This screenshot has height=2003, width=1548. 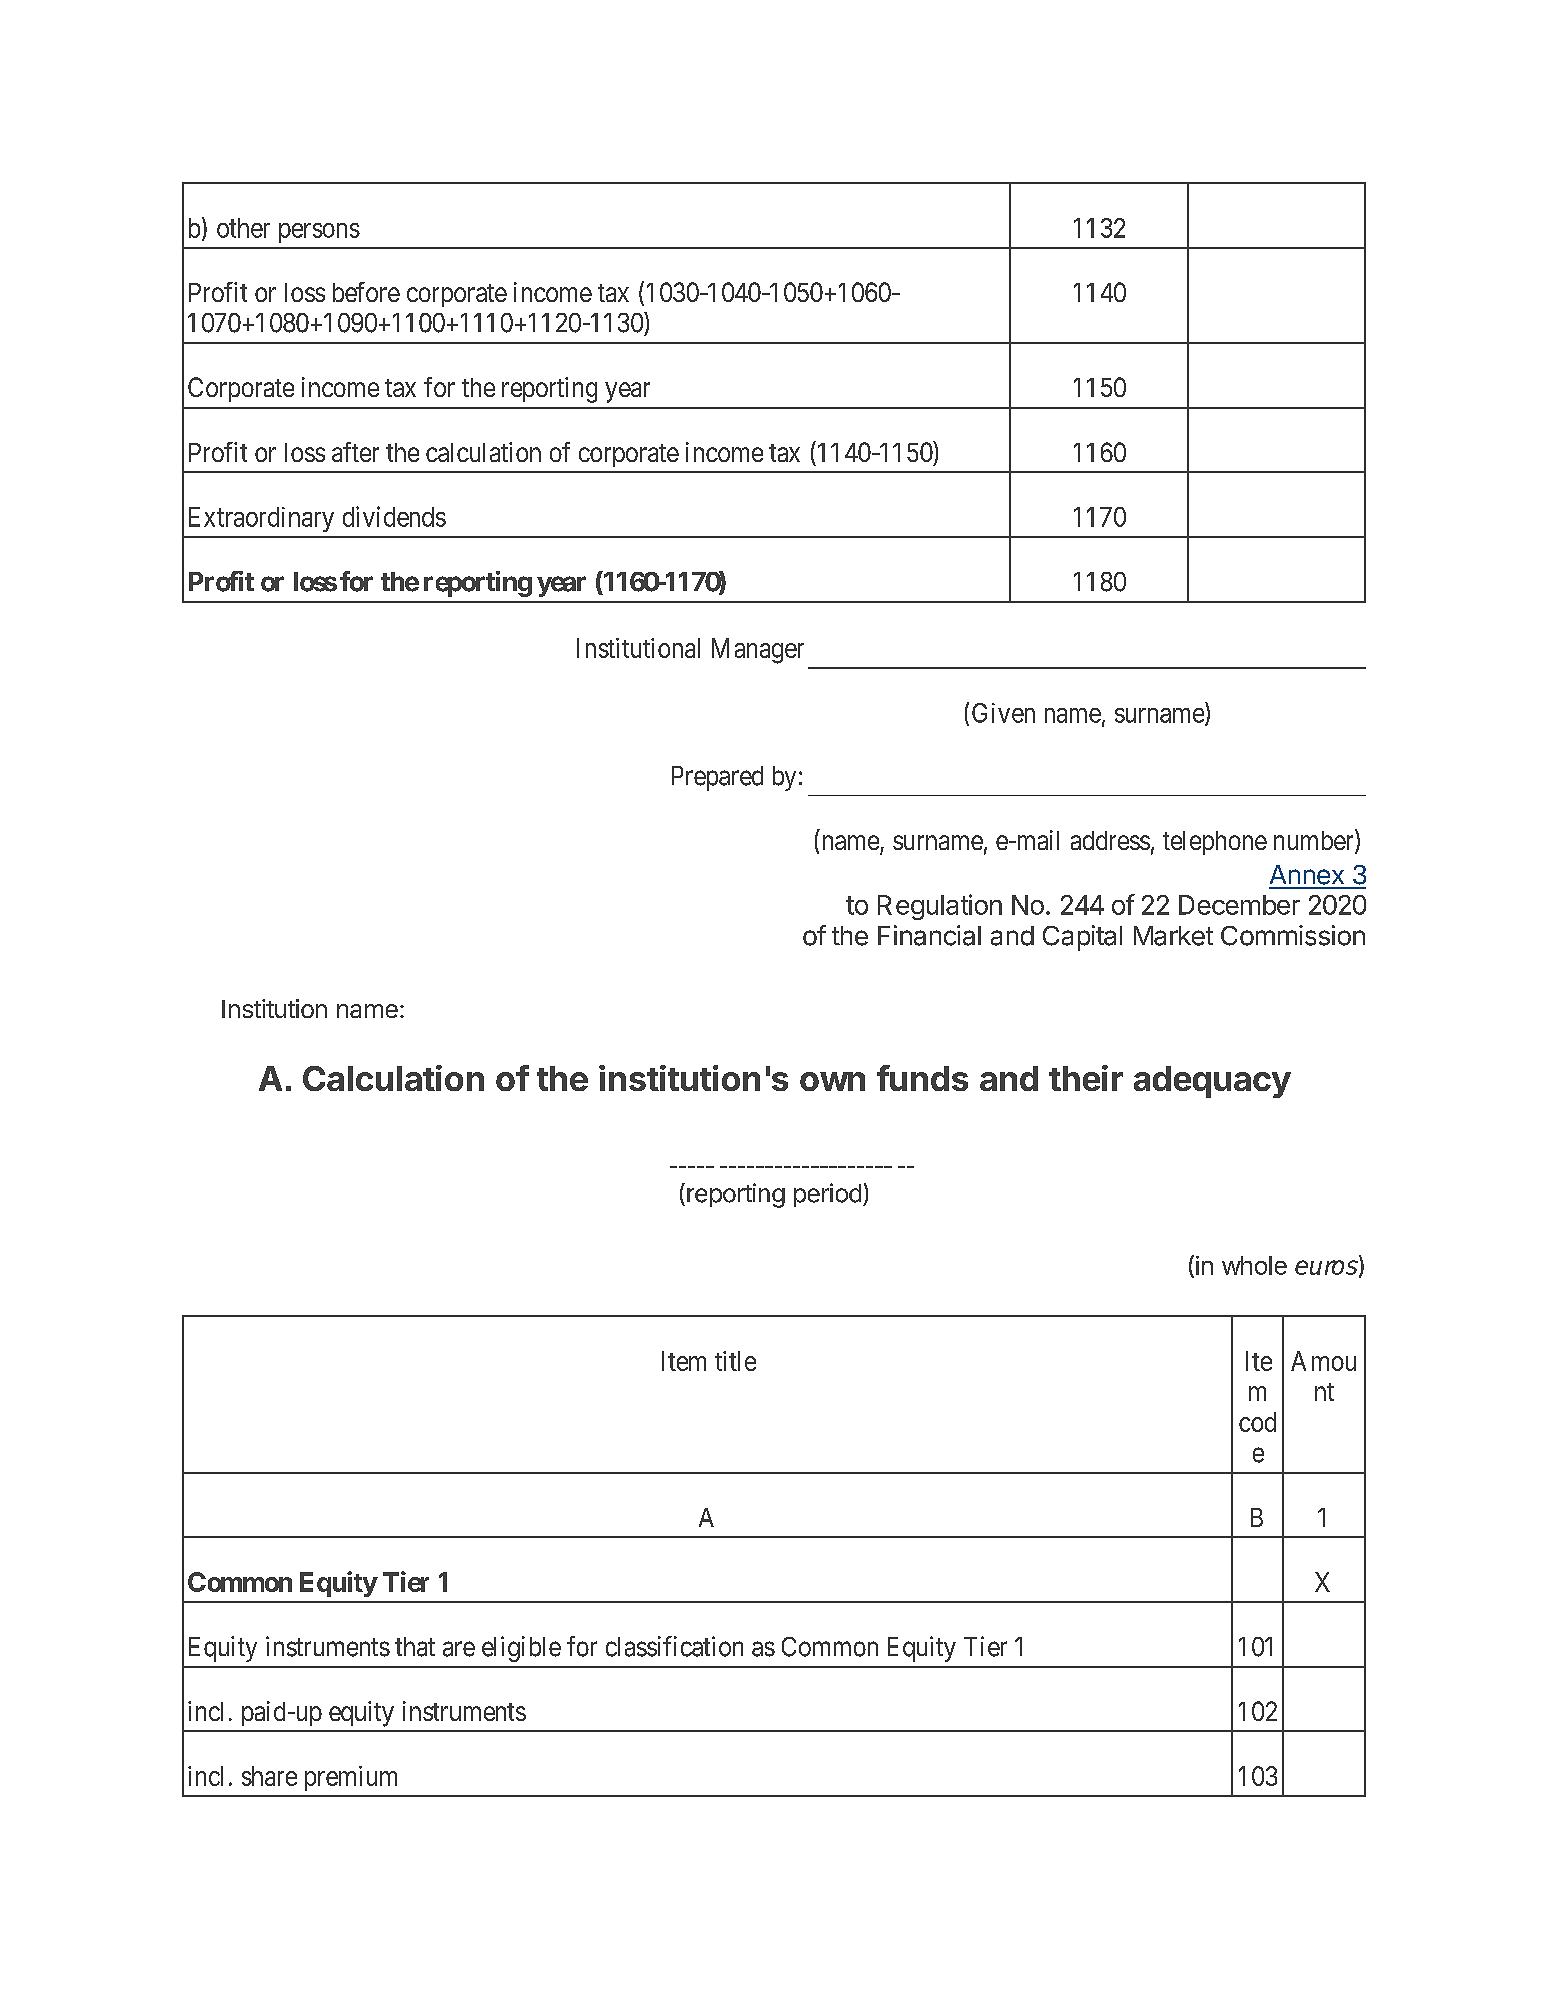 What do you see at coordinates (1215, 843) in the screenshot?
I see `telephone` at bounding box center [1215, 843].
